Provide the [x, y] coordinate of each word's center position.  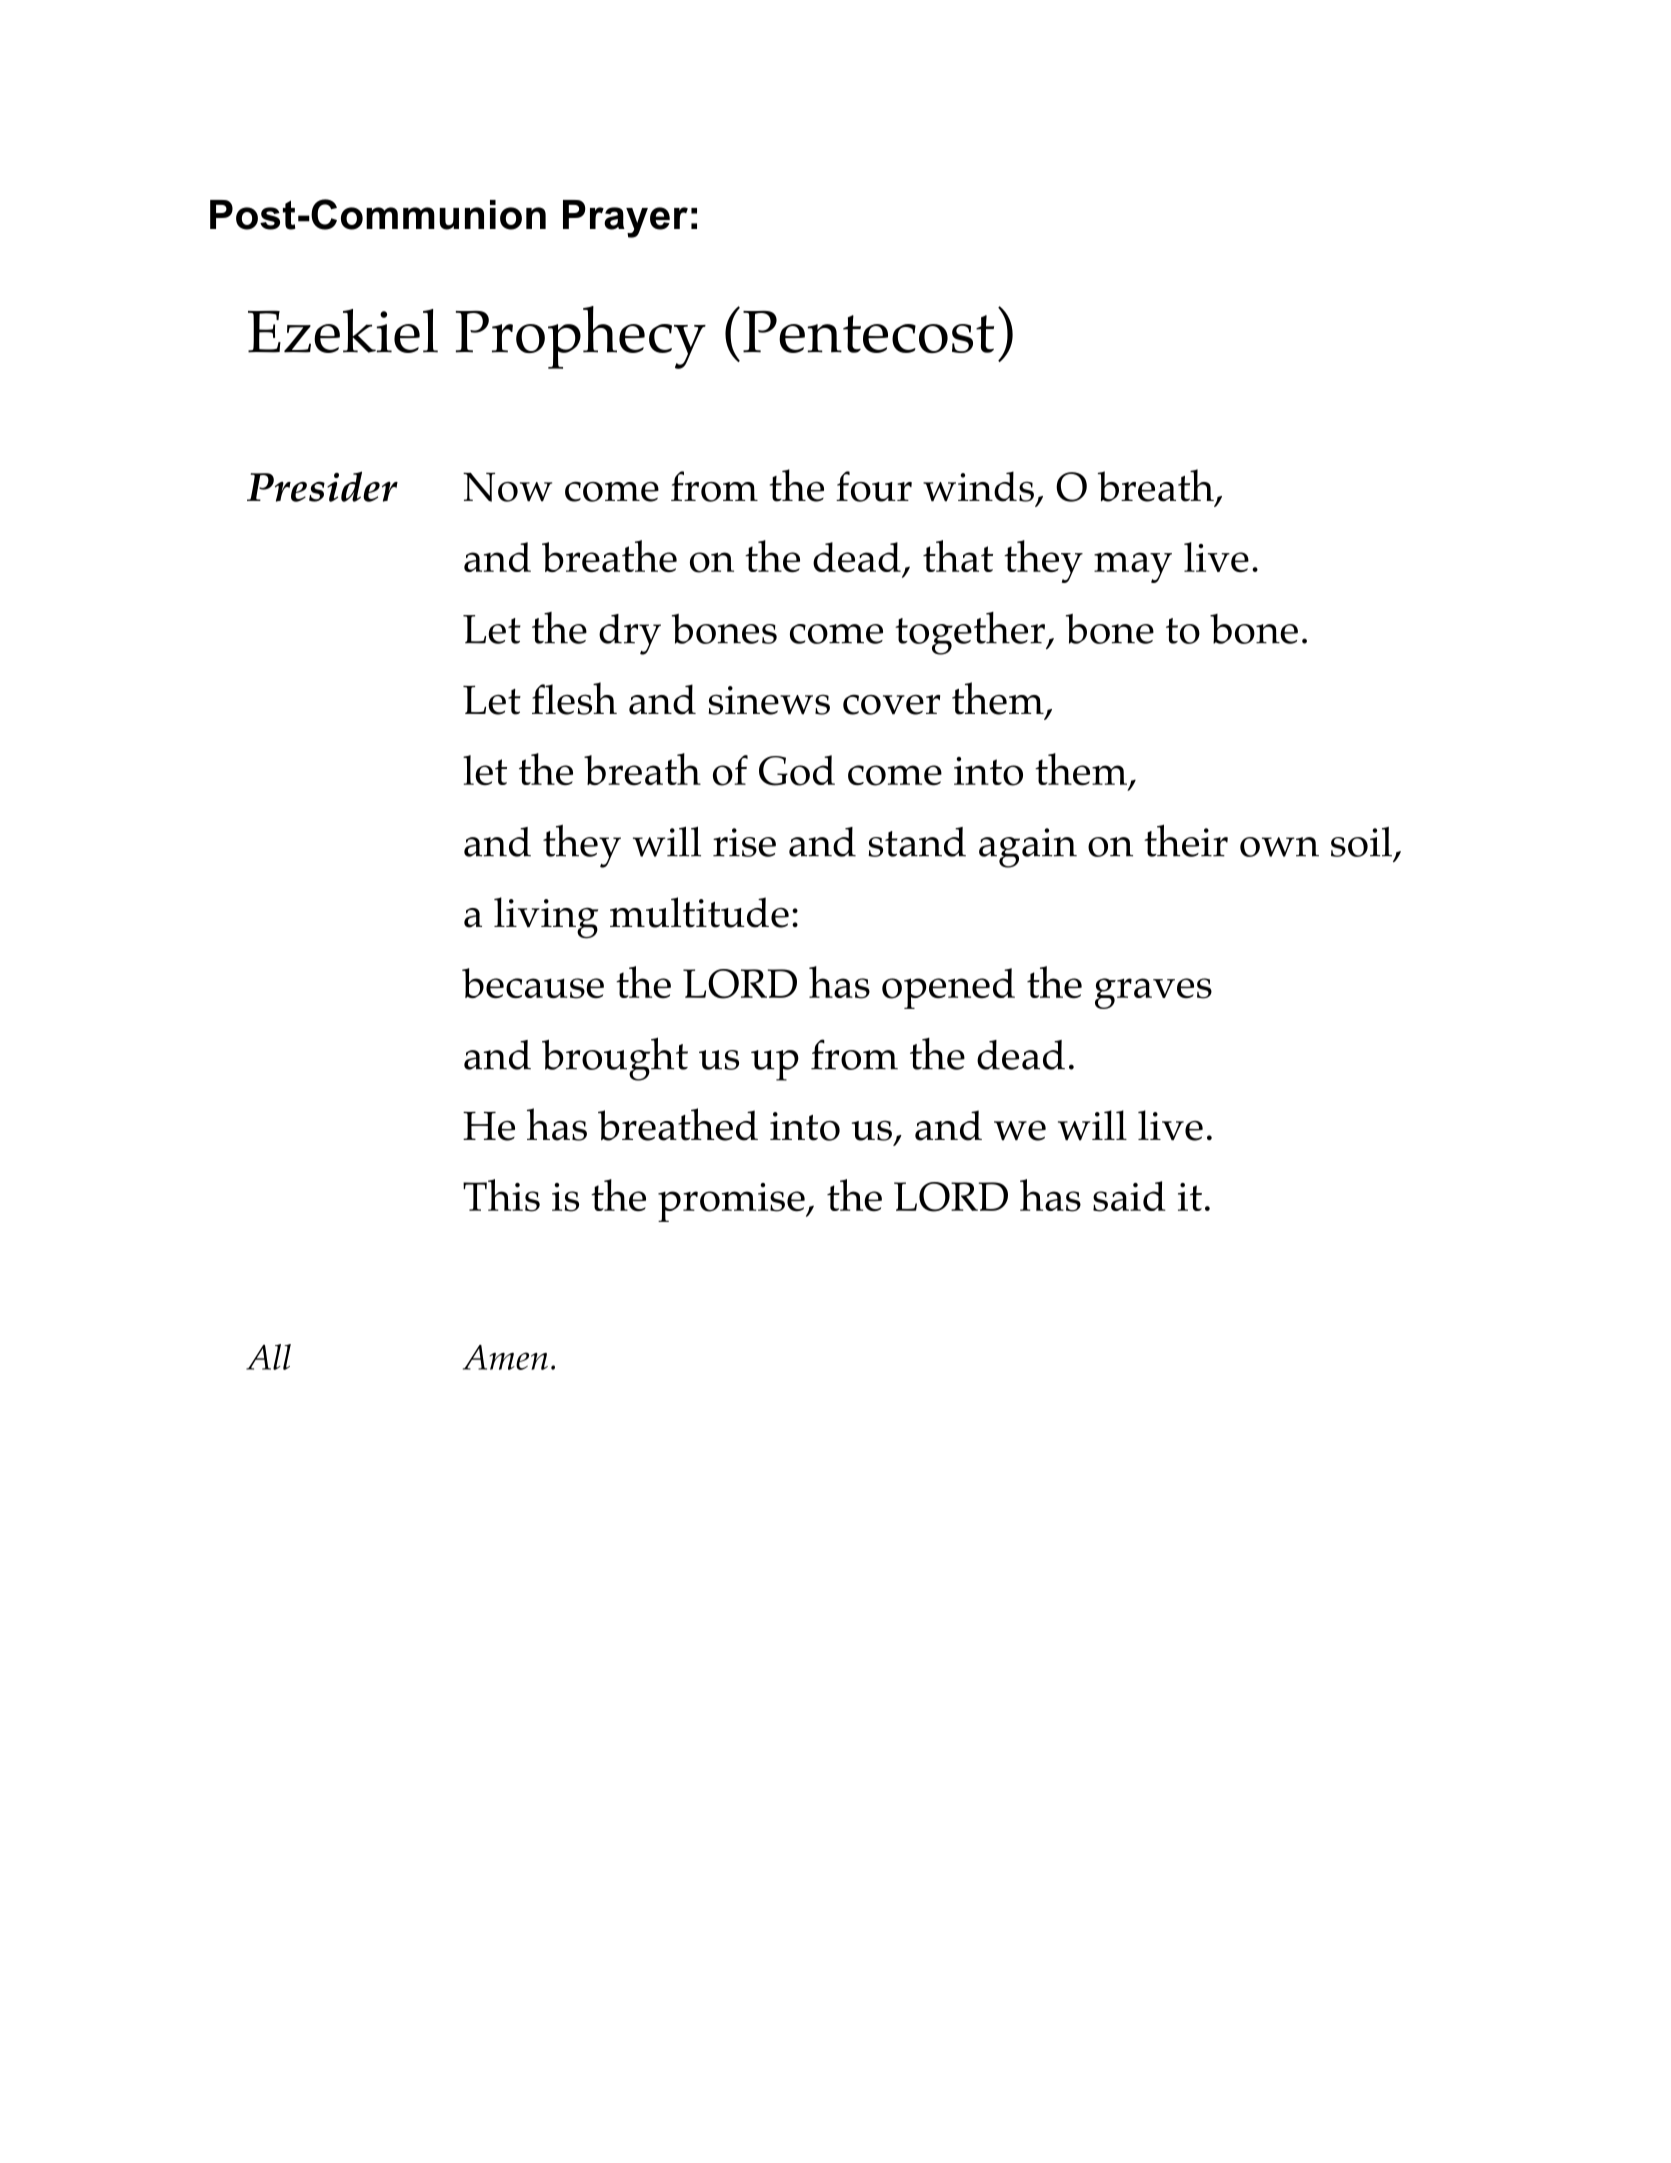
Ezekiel [343, 331]
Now [507, 487]
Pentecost [868, 332]
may [1133, 567]
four [874, 486]
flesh [574, 698]
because [533, 983]
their [1186, 840]
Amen [505, 1357]
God [797, 770]
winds [978, 486]
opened [948, 988]
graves [1153, 993]
